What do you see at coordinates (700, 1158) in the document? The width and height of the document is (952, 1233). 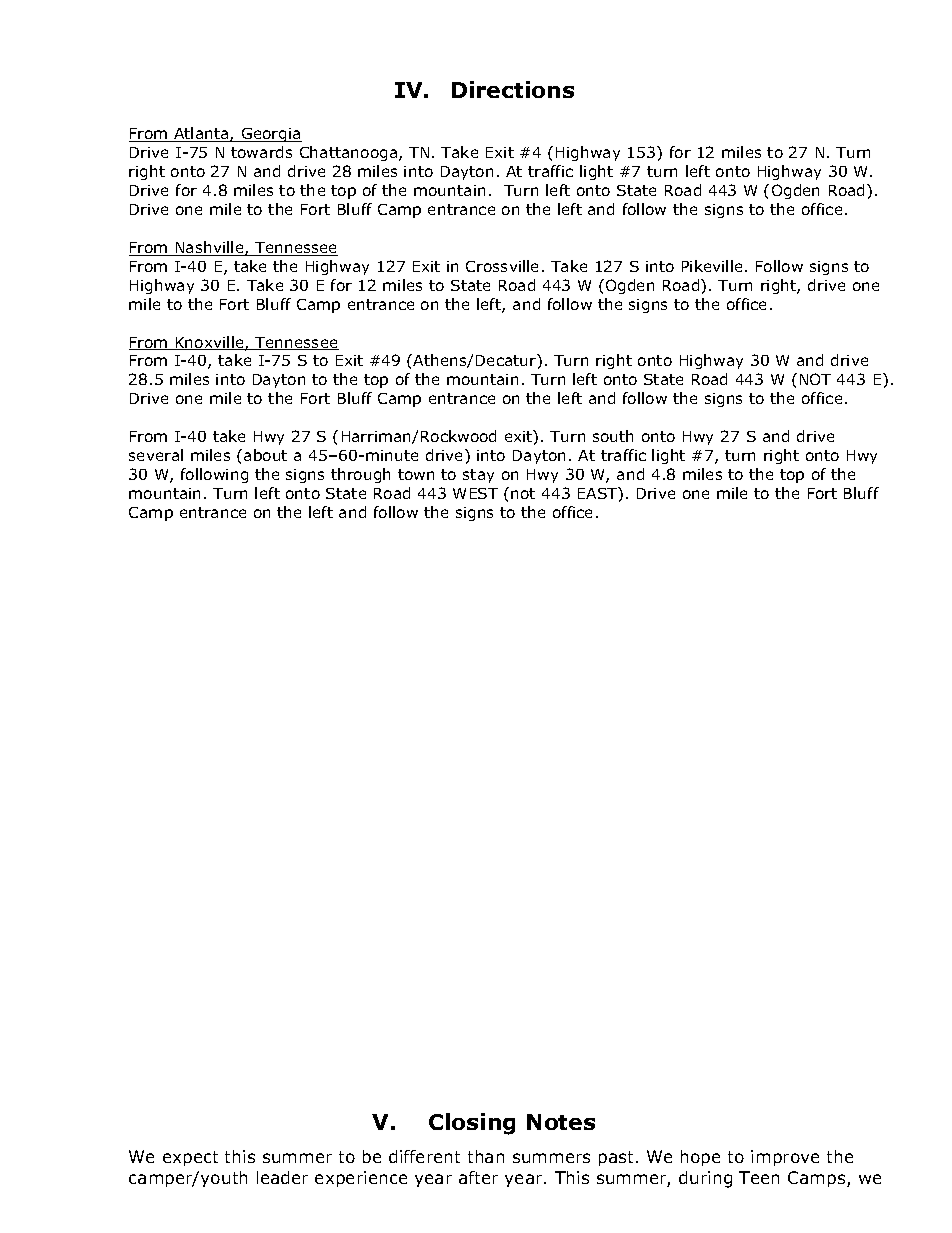 I see `hope` at bounding box center [700, 1158].
